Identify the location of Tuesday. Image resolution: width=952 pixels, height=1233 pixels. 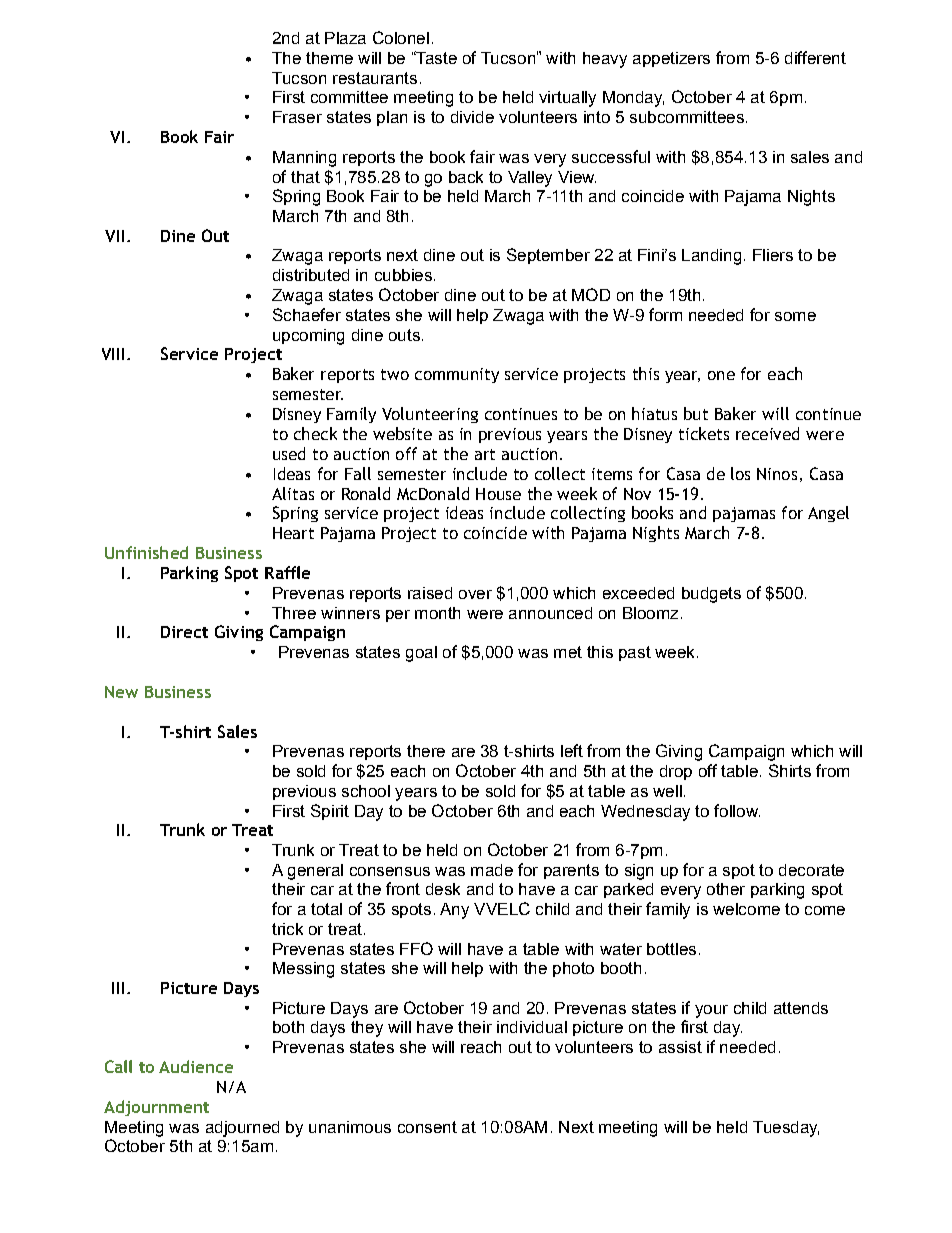
(786, 1129).
